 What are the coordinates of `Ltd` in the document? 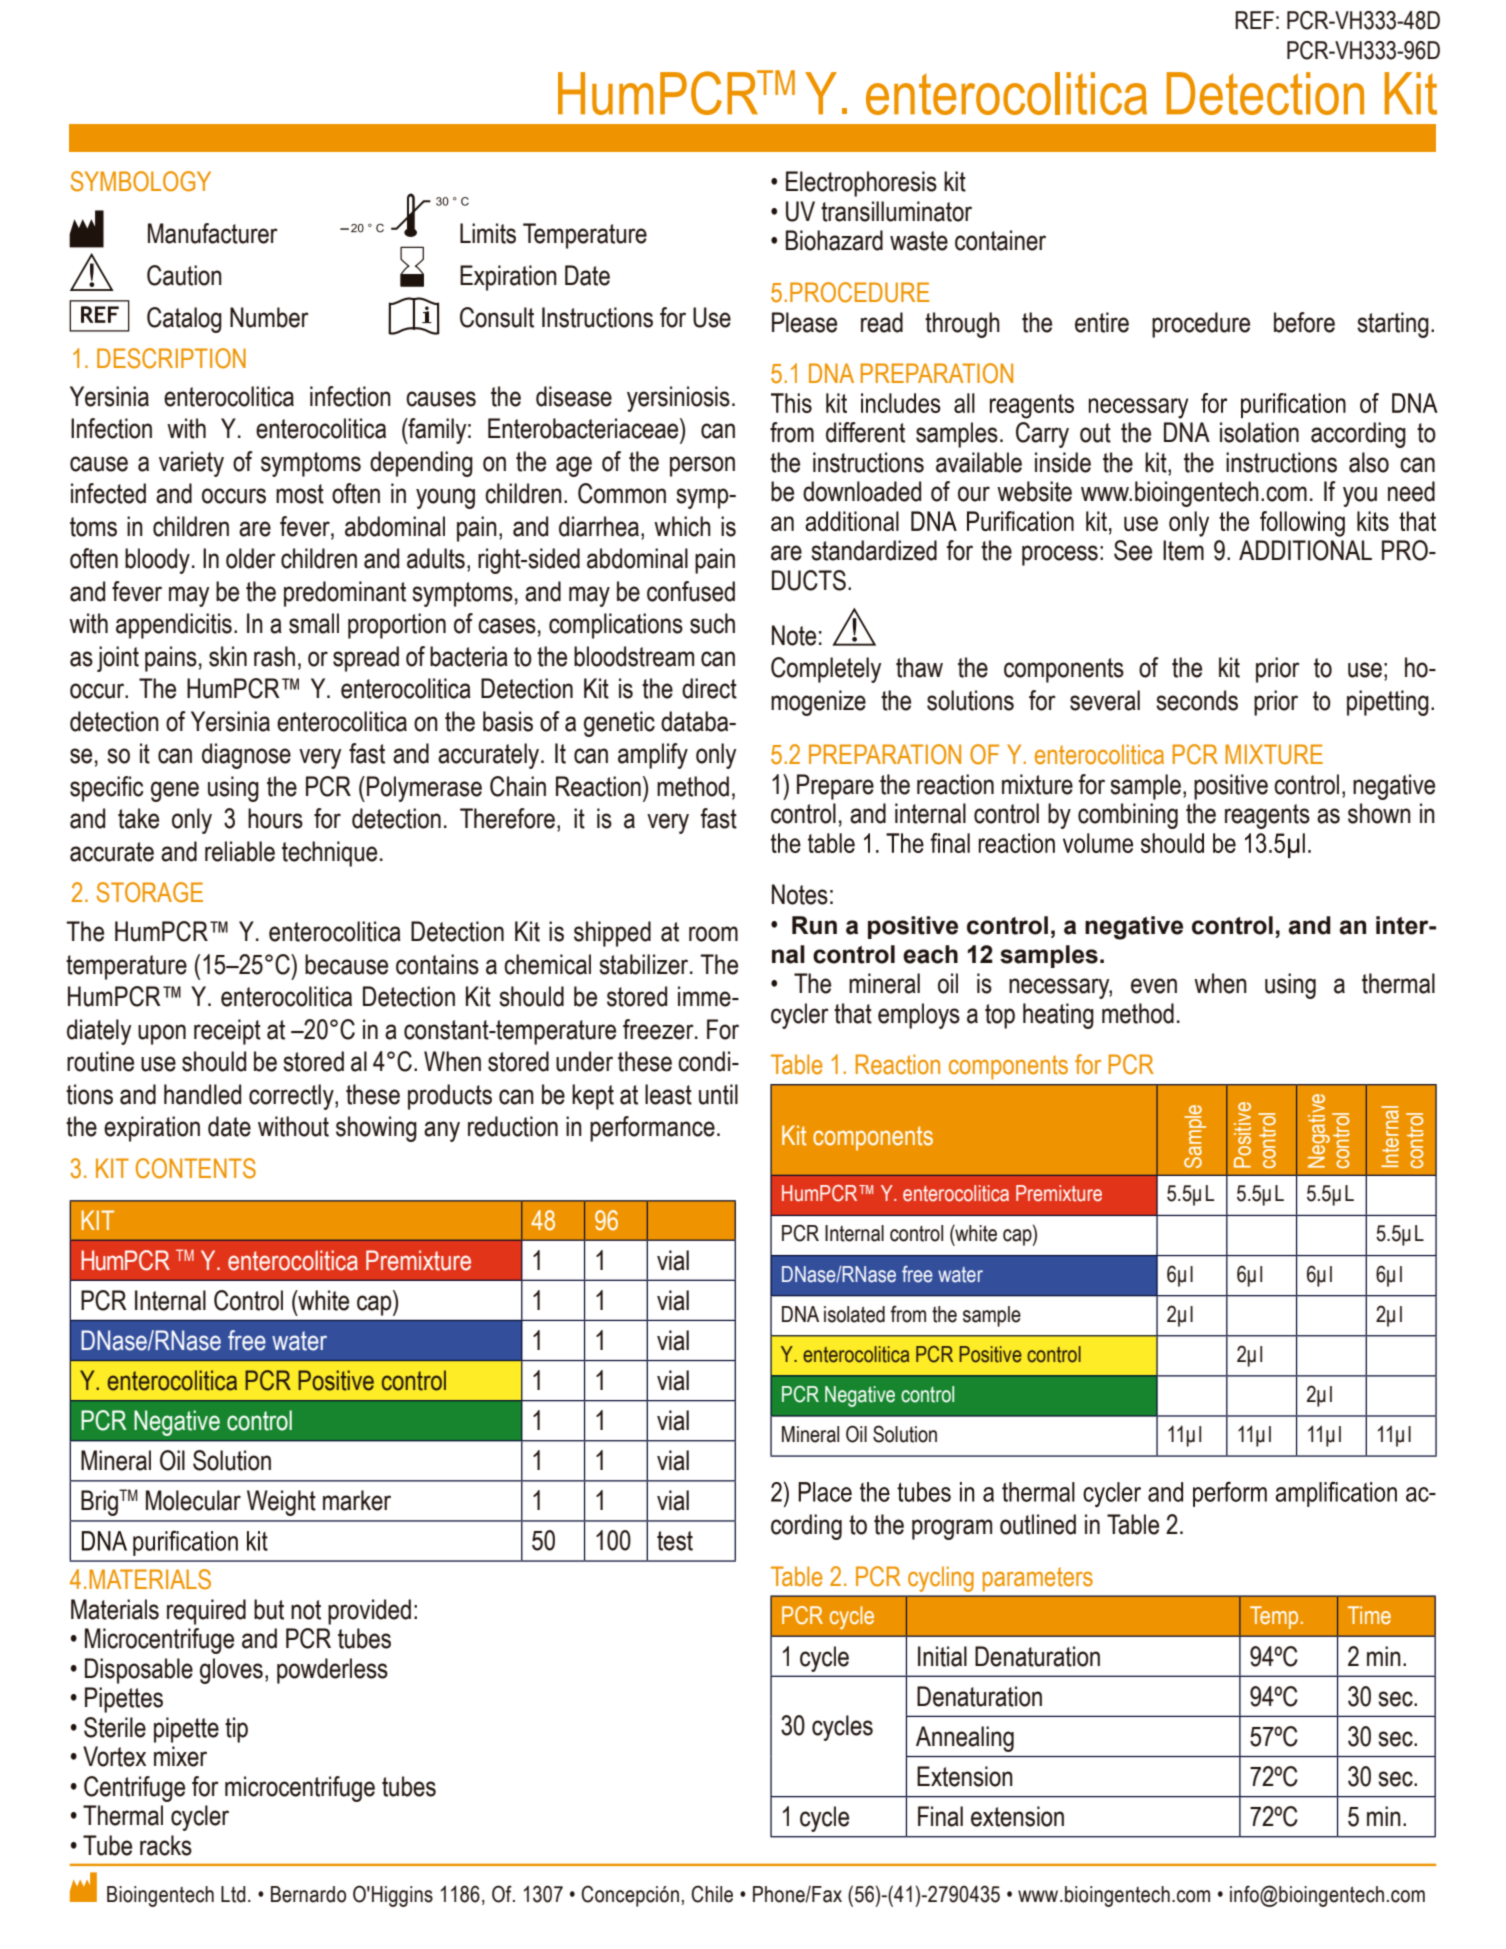 It's located at (233, 1894).
